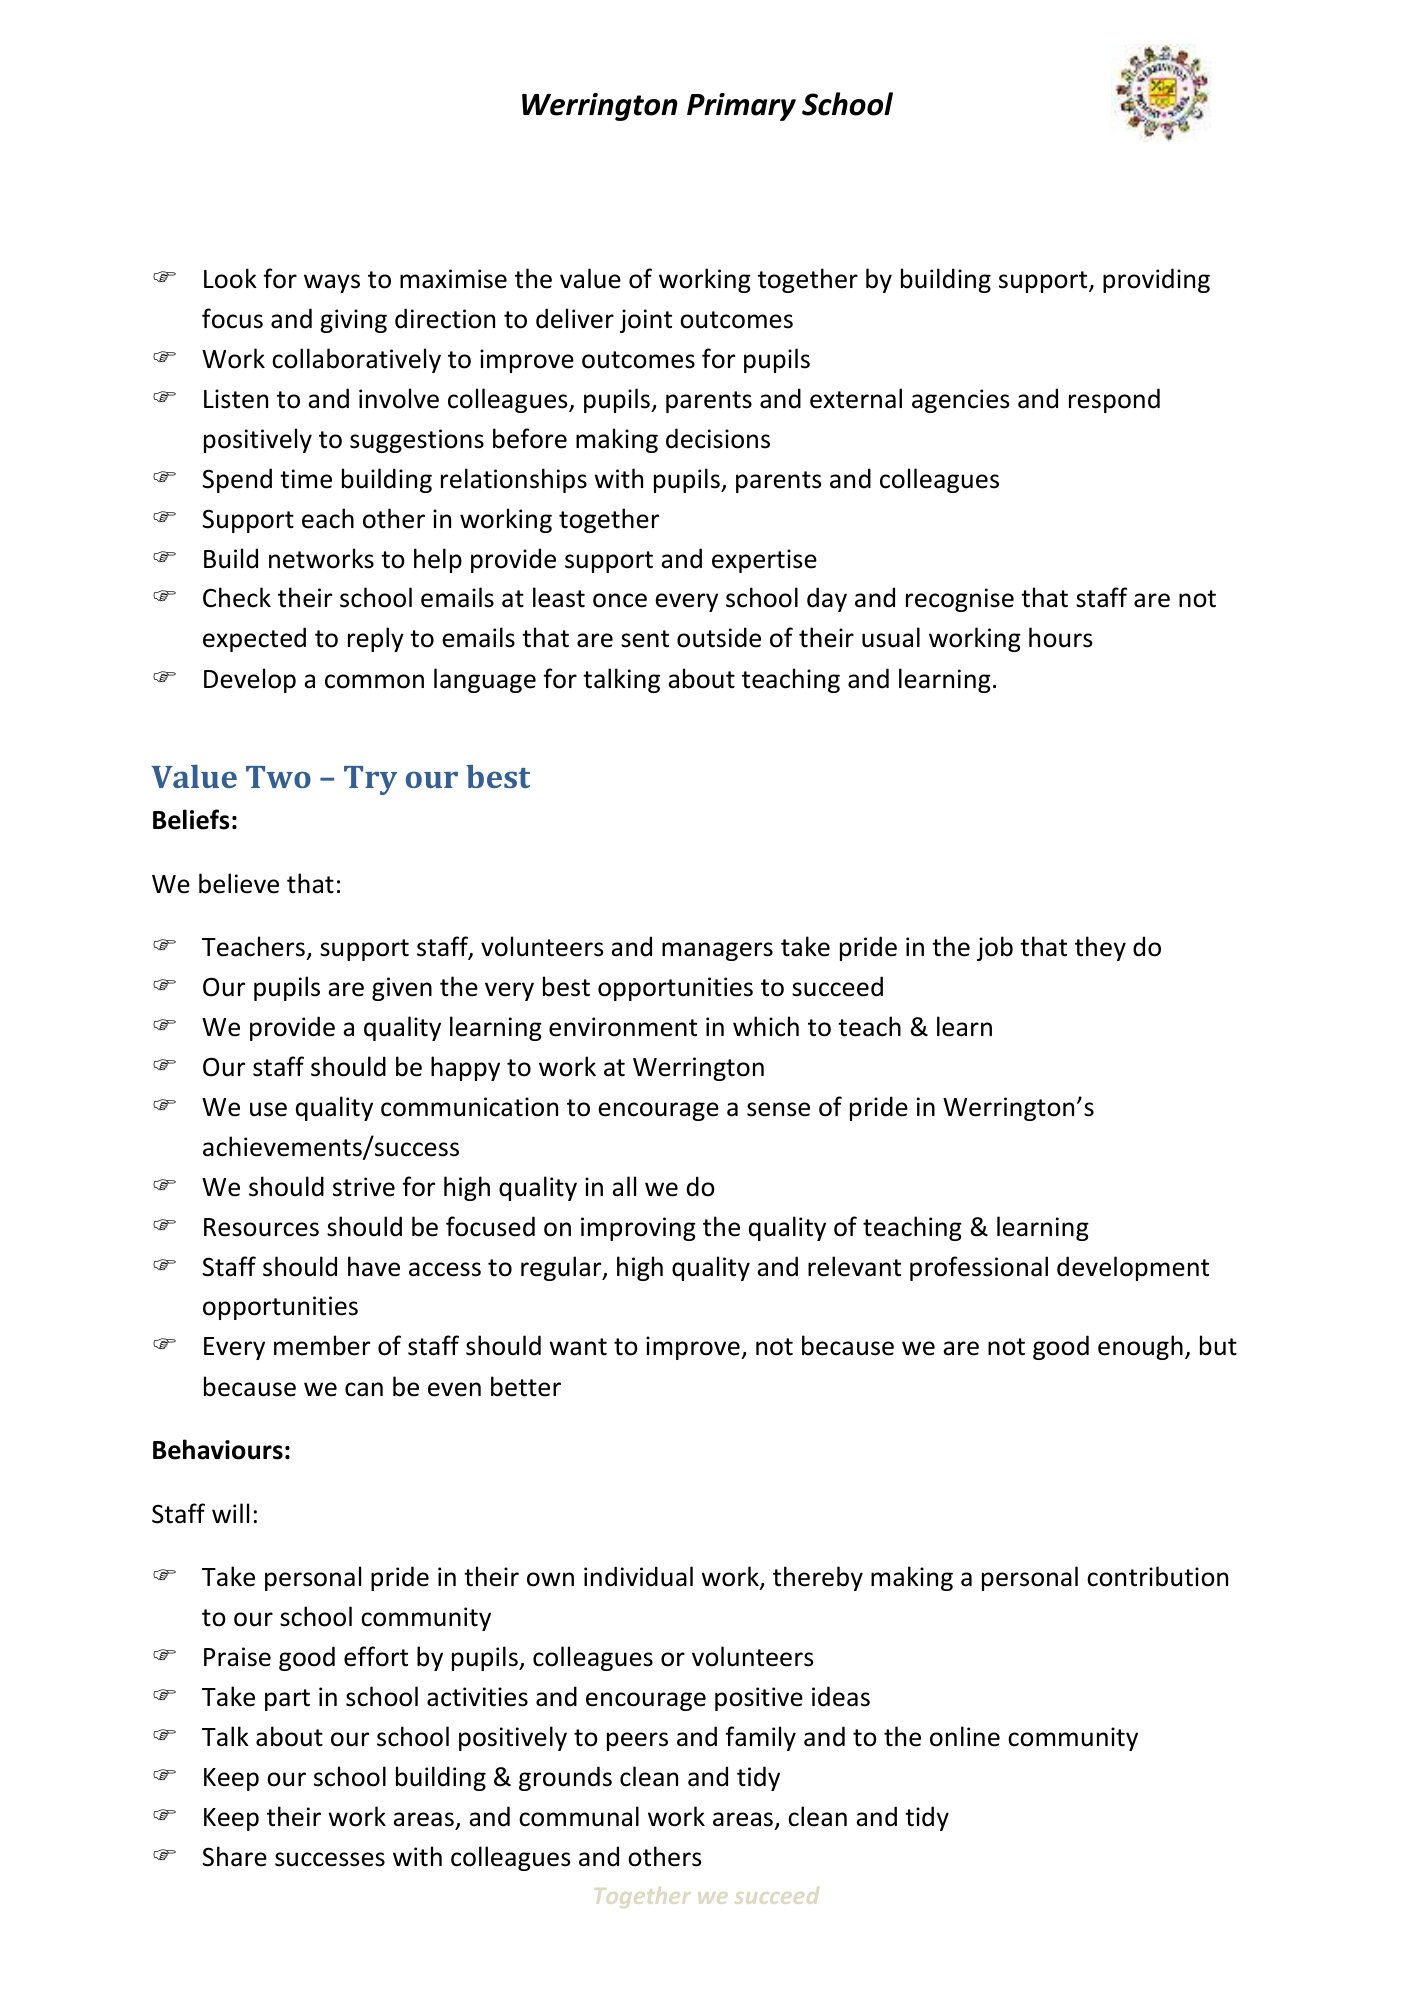 The image size is (1411, 1995). I want to click on peers, so click(637, 1741).
